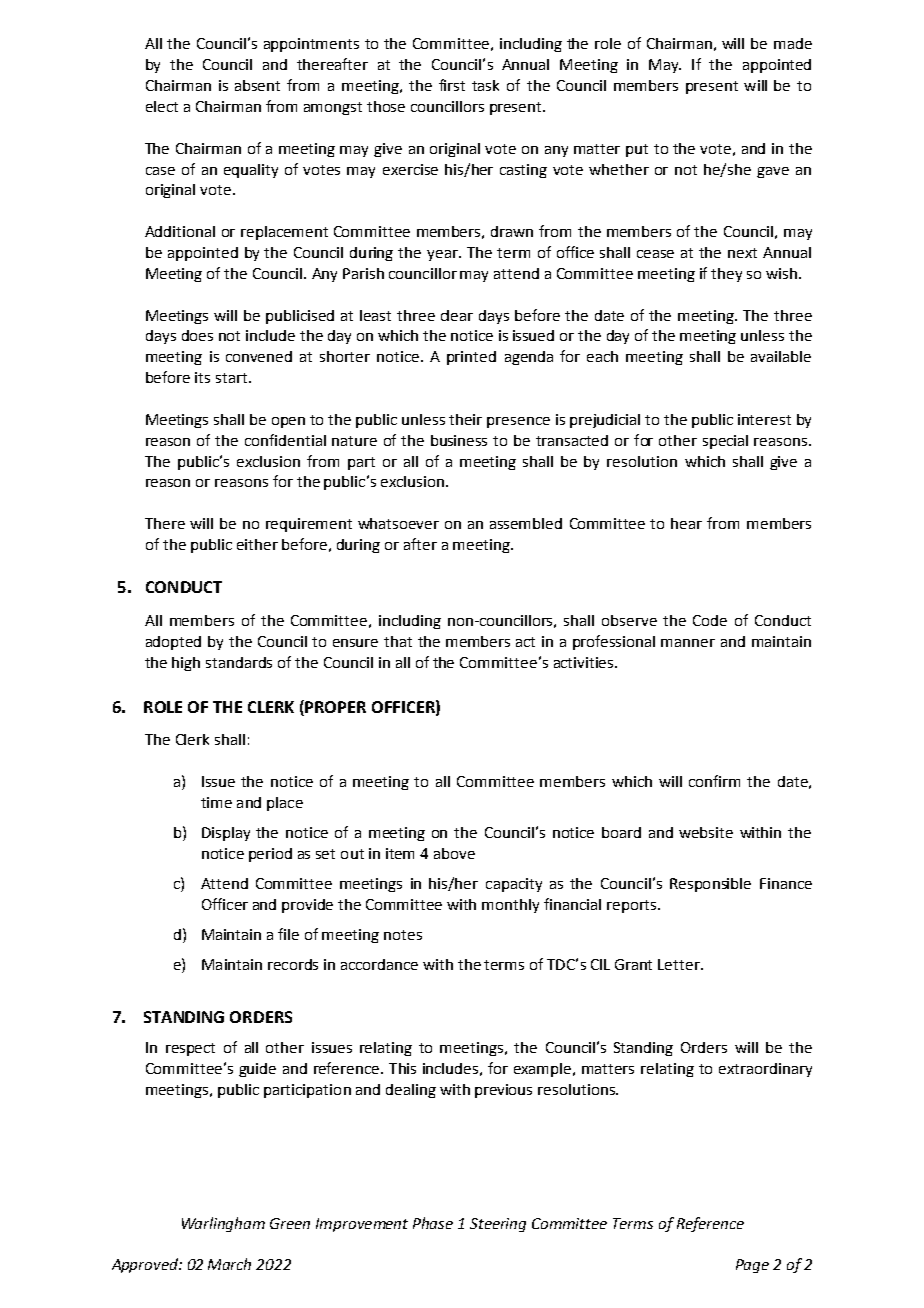  What do you see at coordinates (793, 43) in the page?
I see `made` at bounding box center [793, 43].
